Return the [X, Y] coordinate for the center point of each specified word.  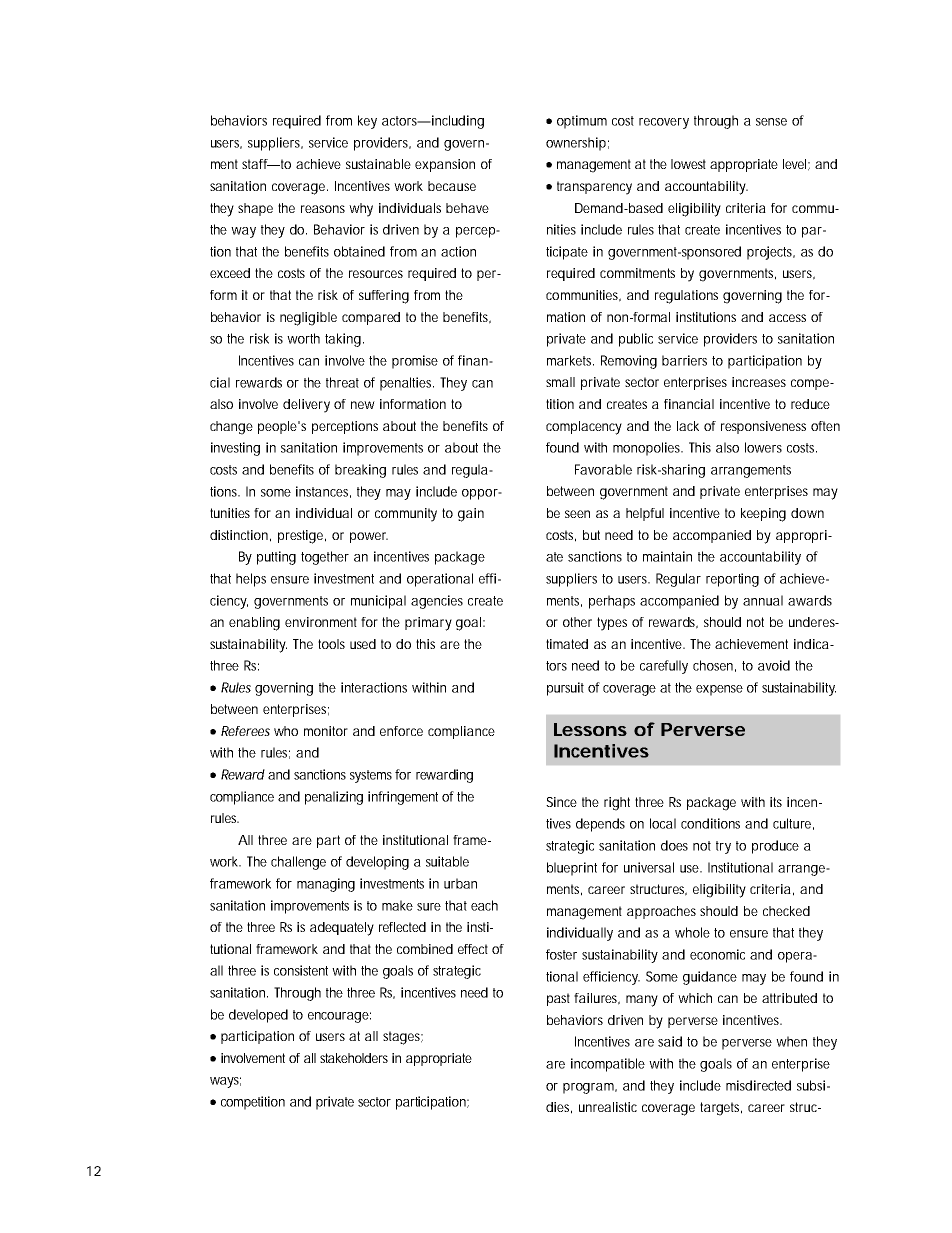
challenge [298, 863]
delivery [306, 406]
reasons [323, 209]
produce [775, 847]
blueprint [572, 869]
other [577, 622]
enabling [254, 624]
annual [763, 600]
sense [771, 122]
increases [759, 382]
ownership [576, 144]
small [560, 382]
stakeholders [354, 1058]
